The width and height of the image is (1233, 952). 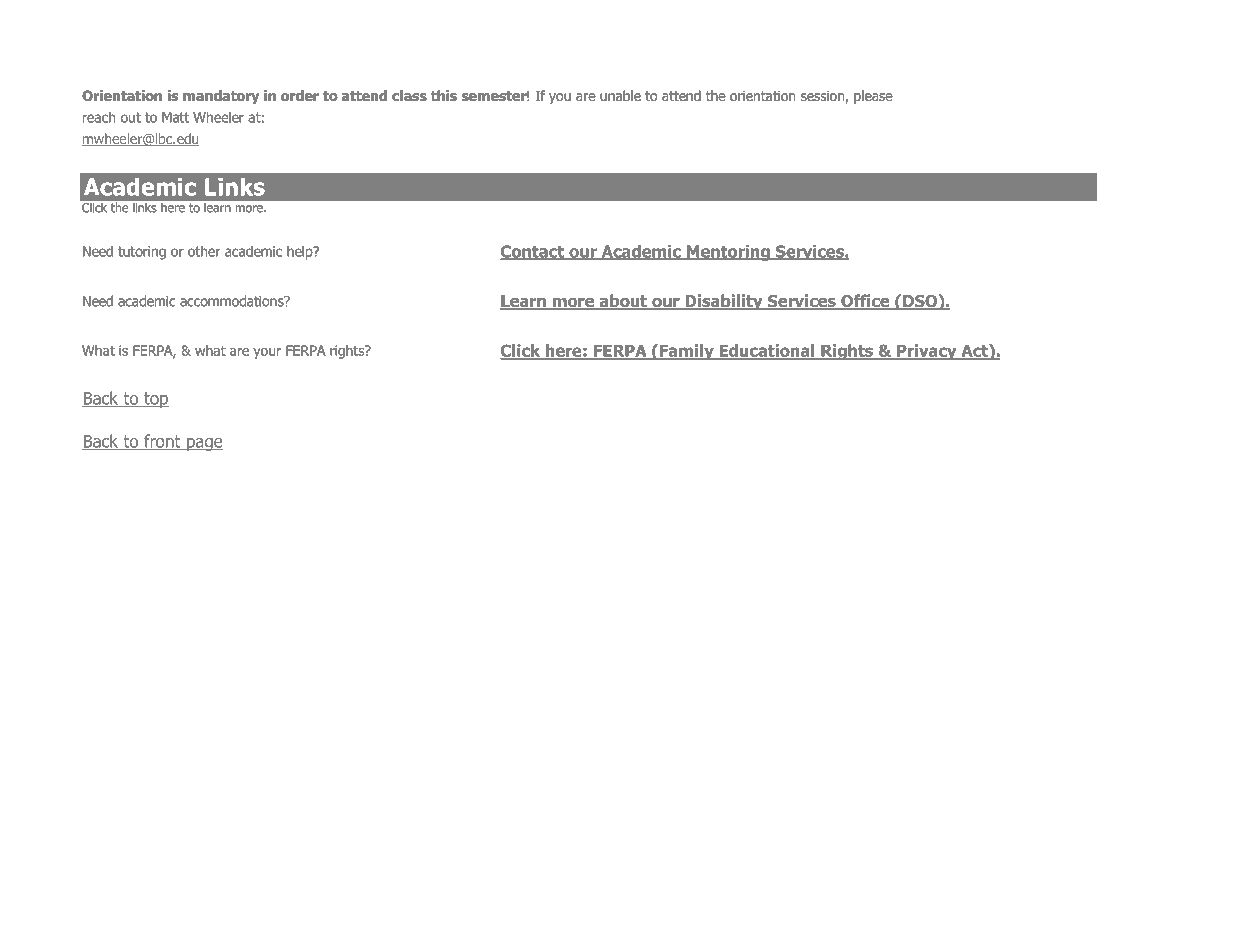 What do you see at coordinates (162, 442) in the image?
I see `front` at bounding box center [162, 442].
